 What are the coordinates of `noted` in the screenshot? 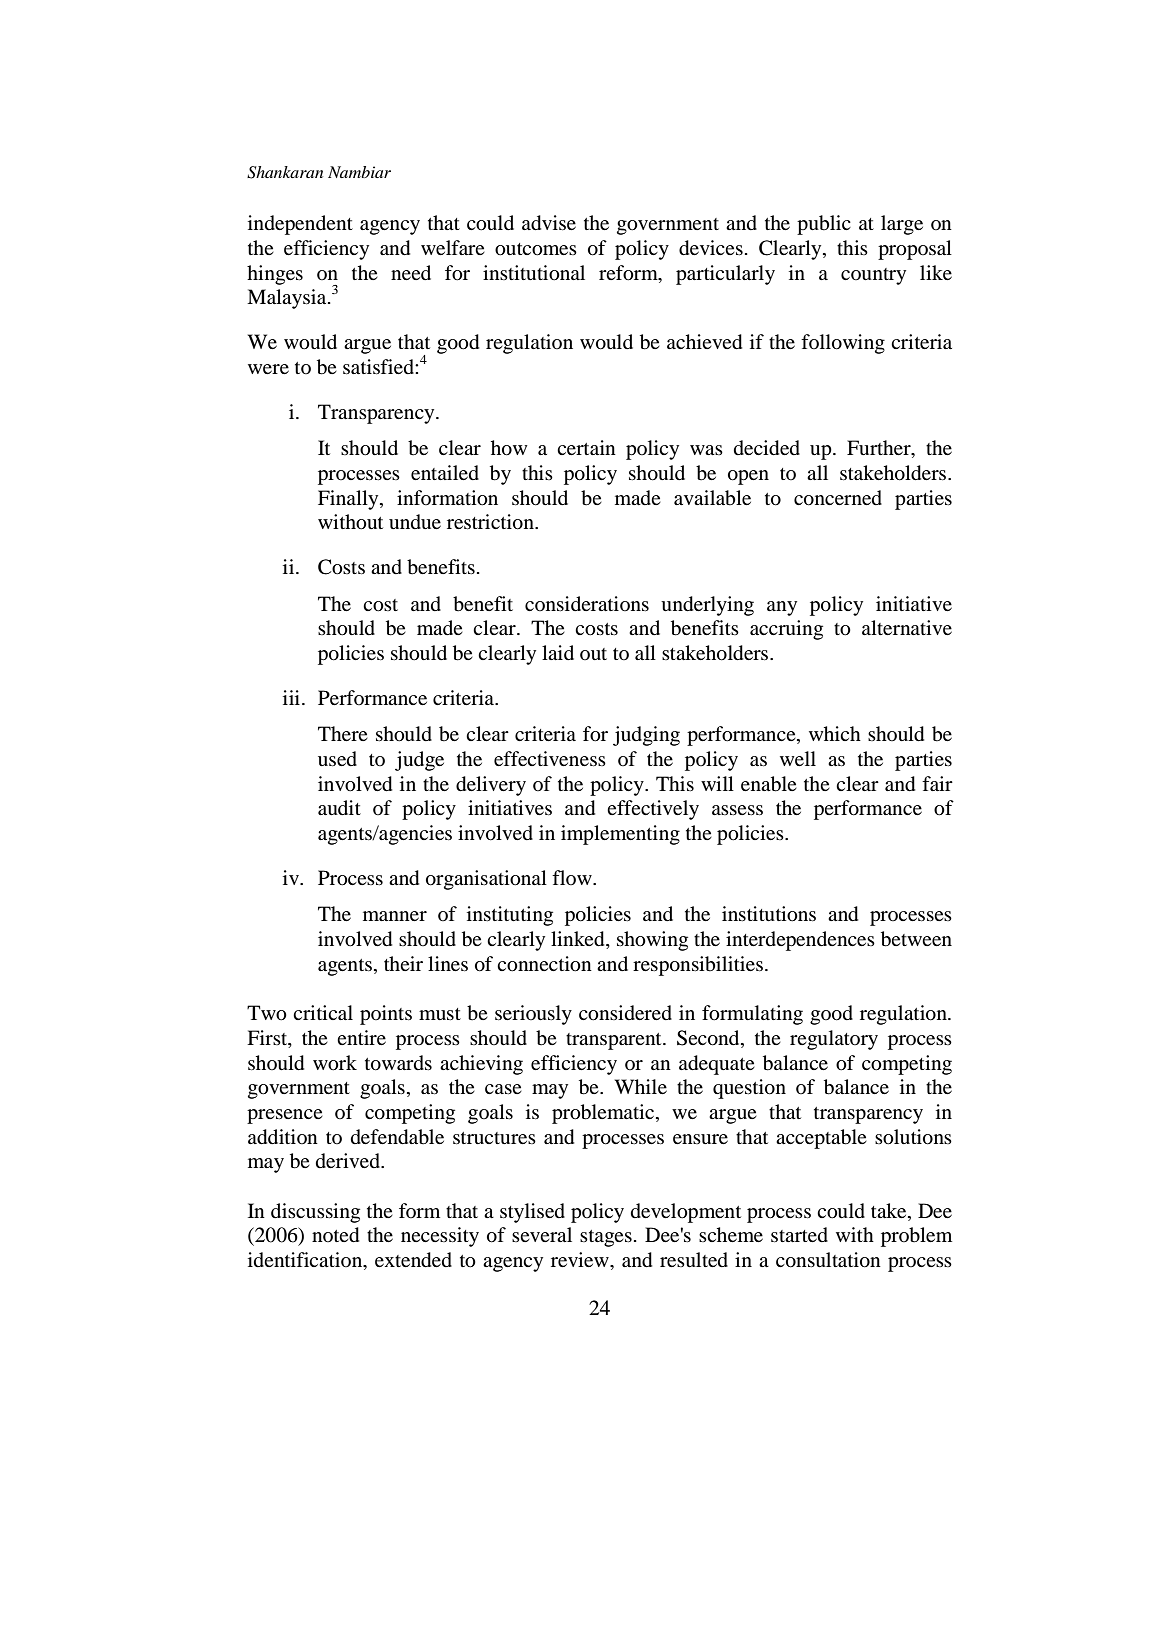 It's located at (335, 1235).
